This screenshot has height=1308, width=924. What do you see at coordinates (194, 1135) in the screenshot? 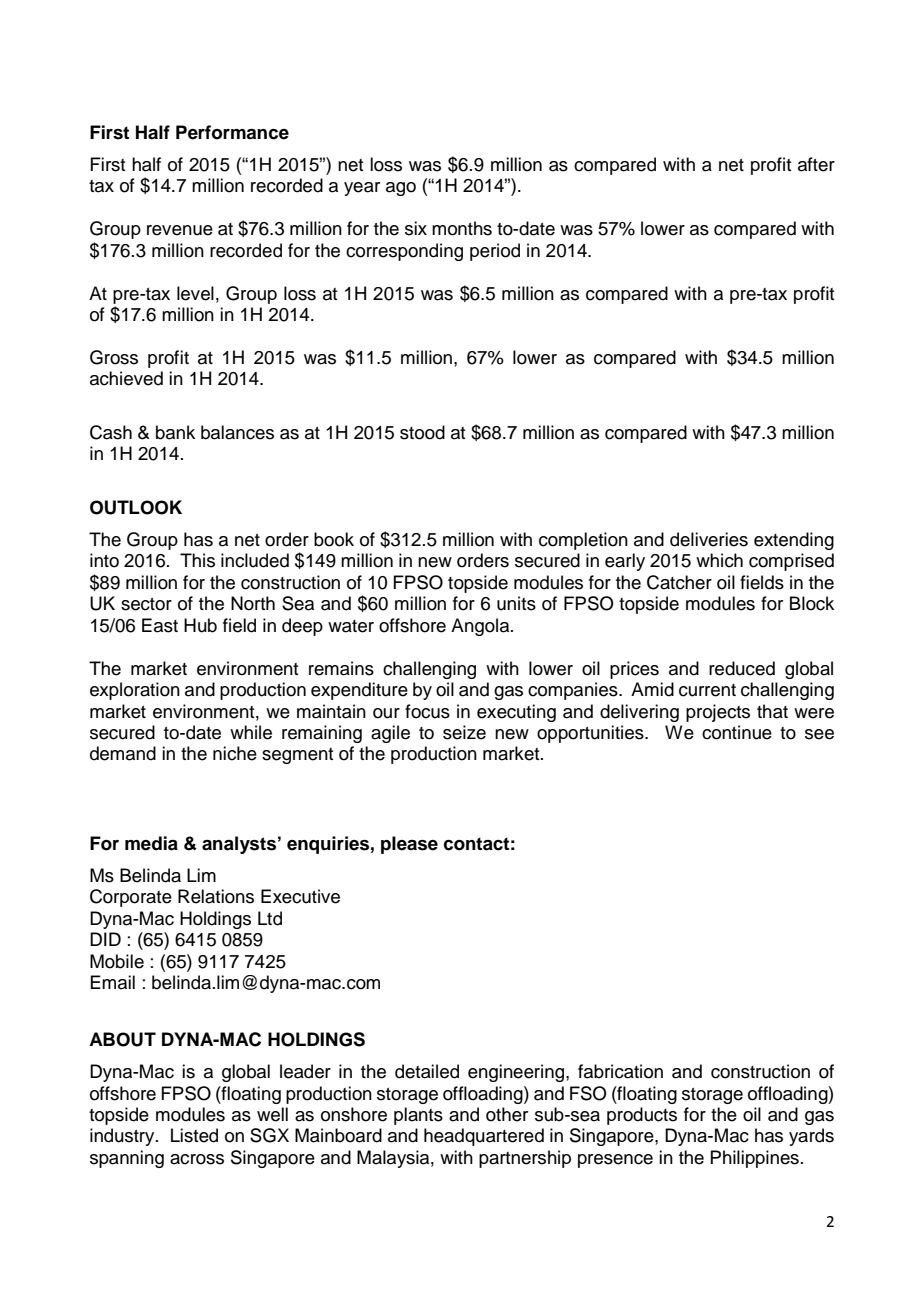
I see `Listed` at bounding box center [194, 1135].
